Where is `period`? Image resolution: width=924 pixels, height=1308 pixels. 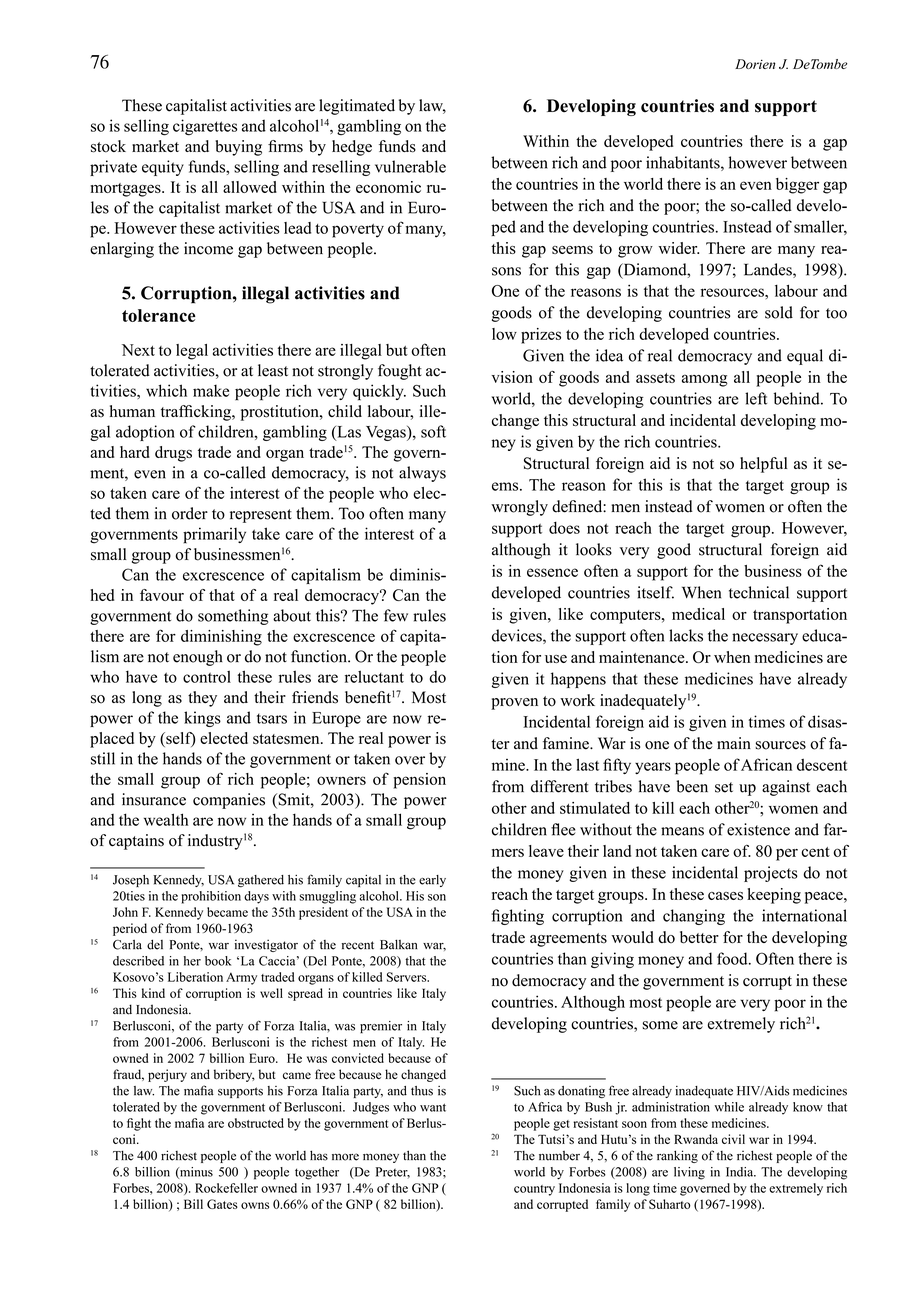 period is located at coordinates (130, 929).
